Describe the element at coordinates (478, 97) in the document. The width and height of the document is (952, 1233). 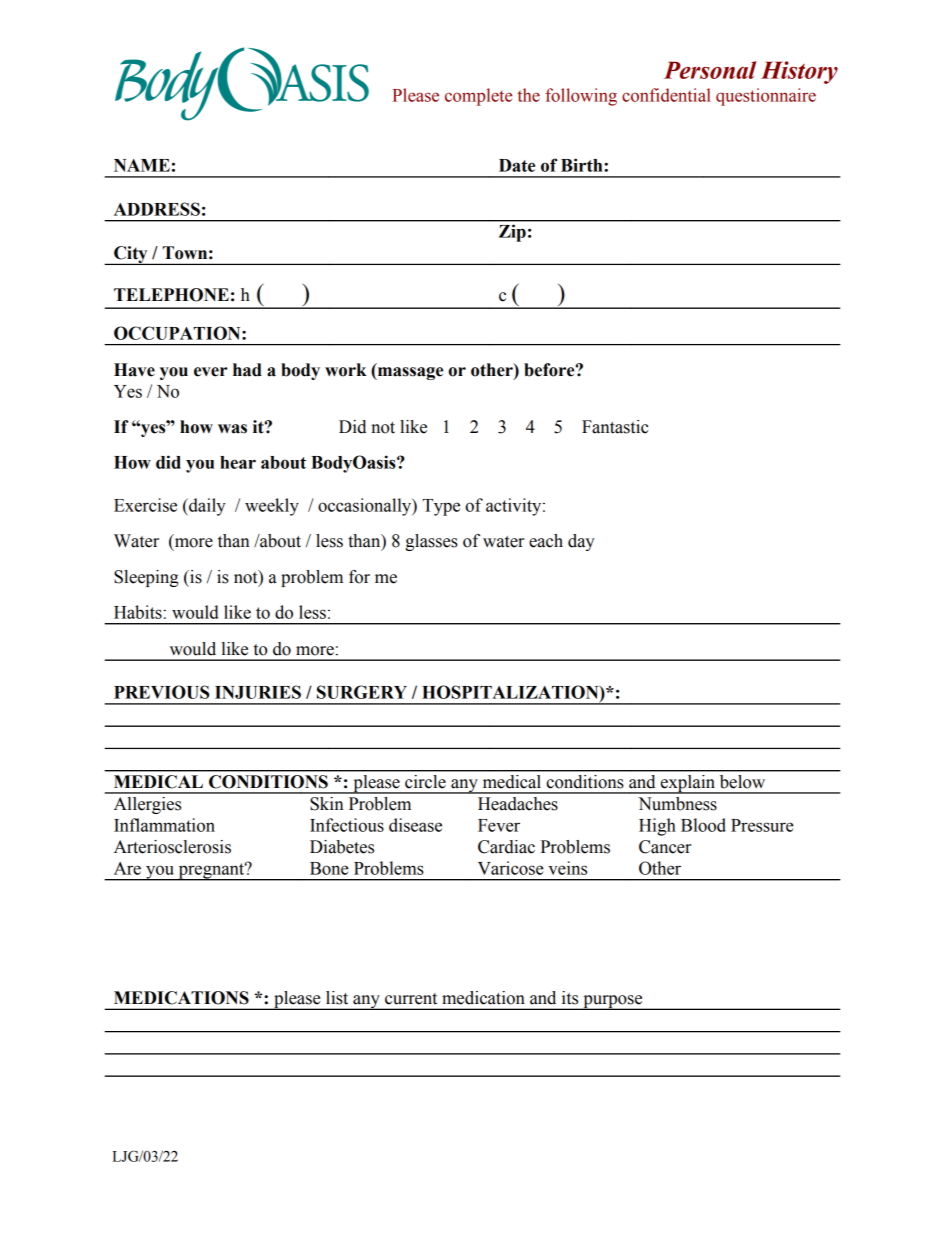
I see `complete` at that location.
